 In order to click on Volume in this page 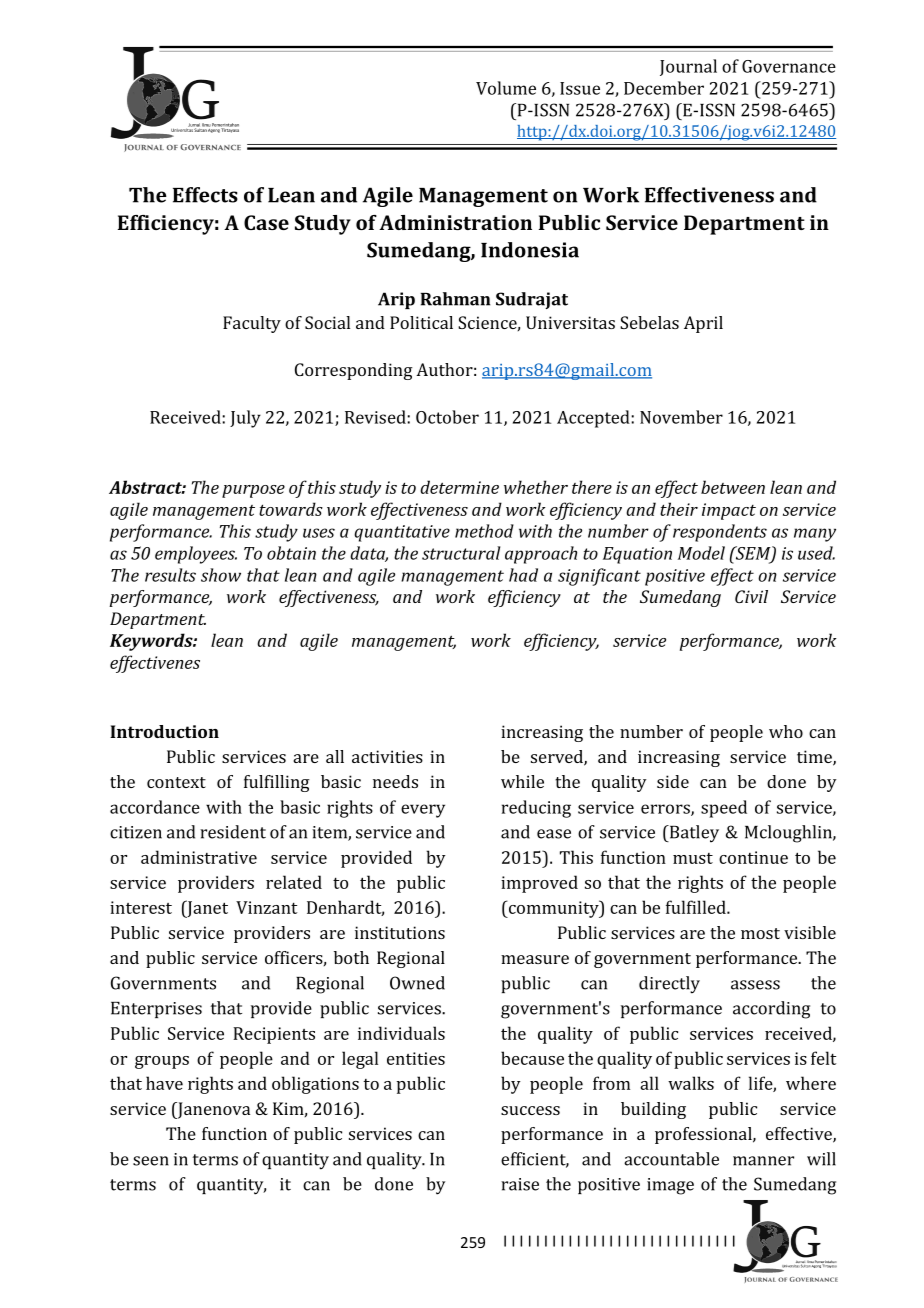, I will do `click(506, 88)`.
